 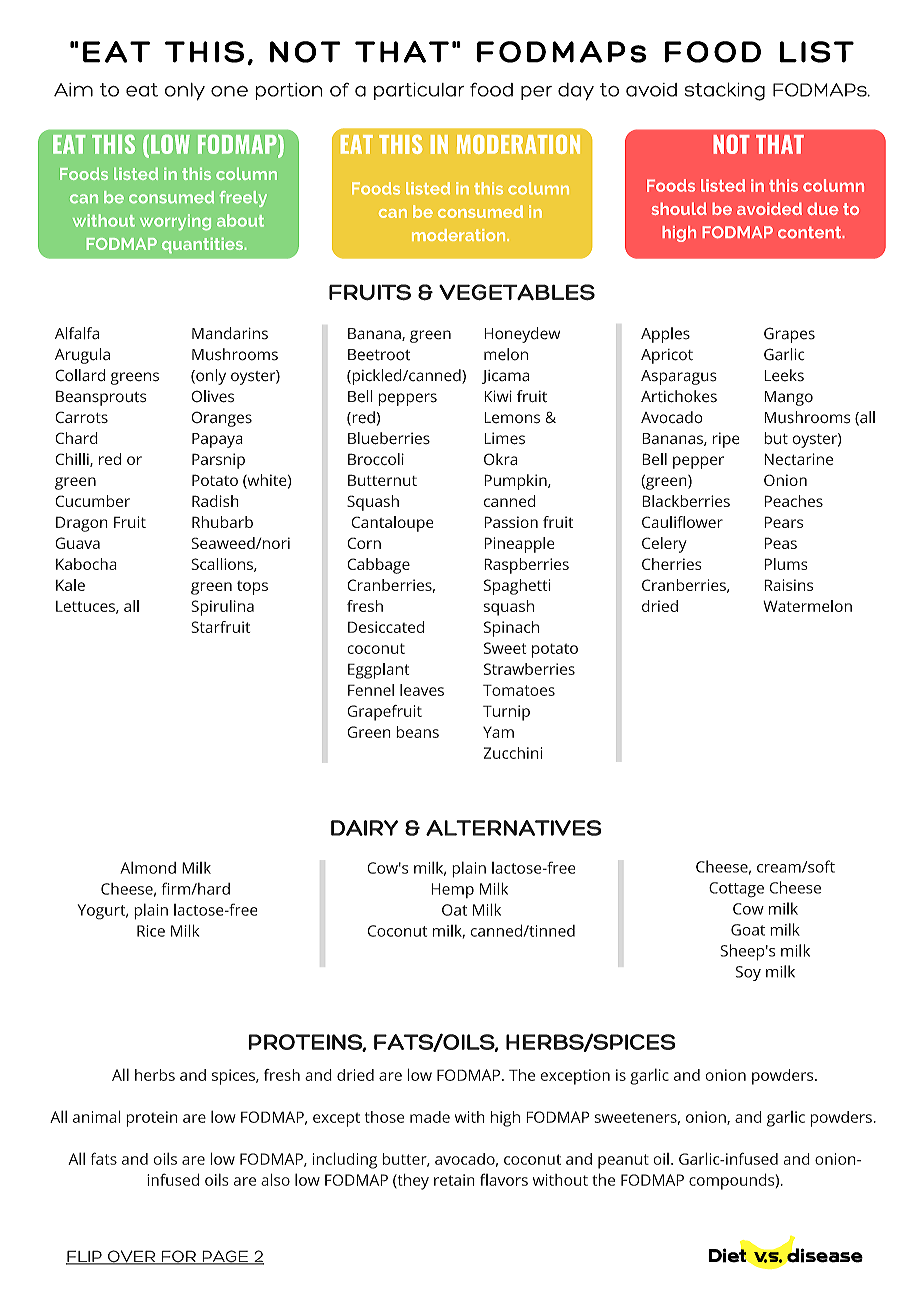 I want to click on leaves, so click(x=422, y=690).
